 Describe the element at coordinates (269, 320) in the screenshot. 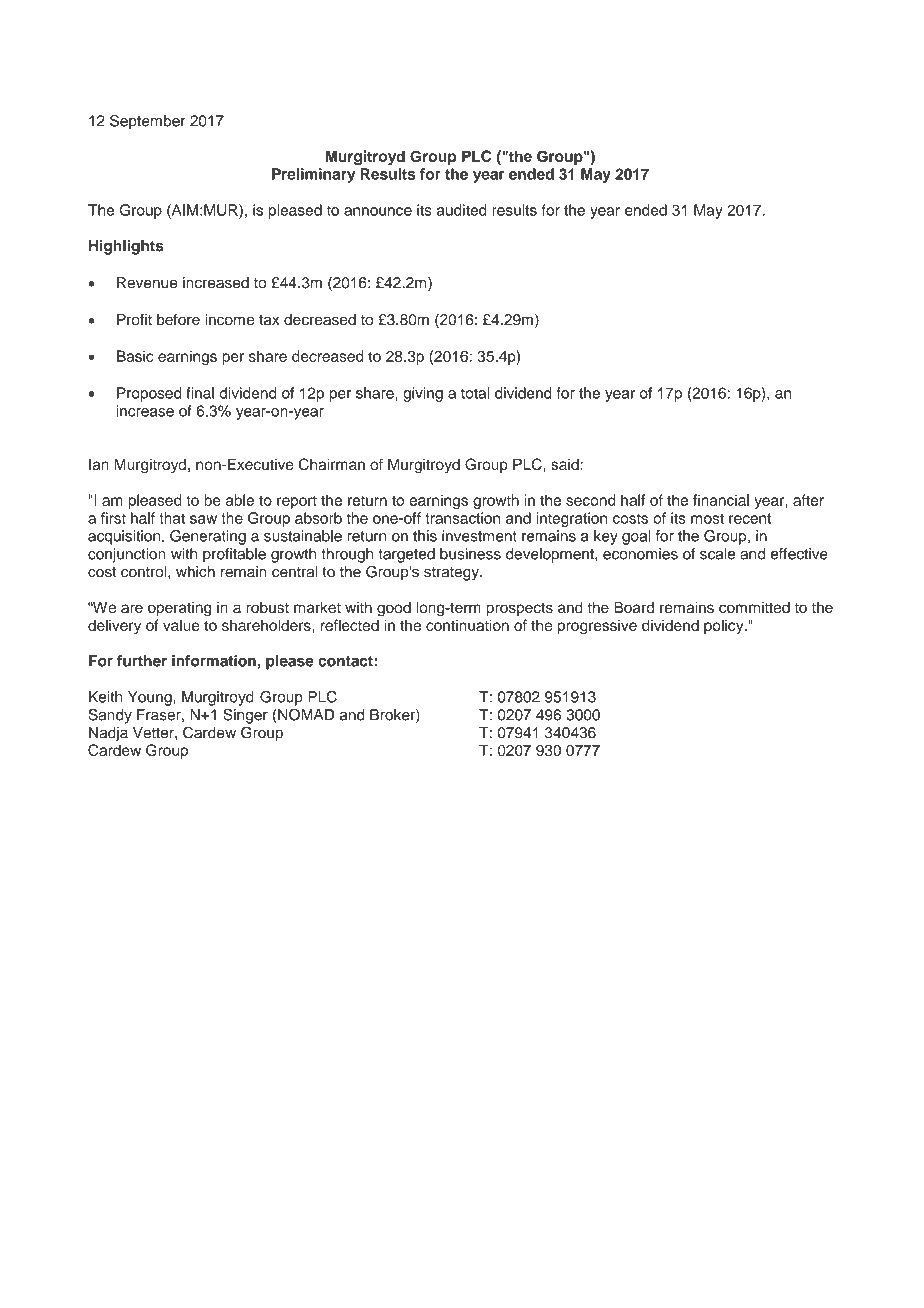

I see `tax` at that location.
